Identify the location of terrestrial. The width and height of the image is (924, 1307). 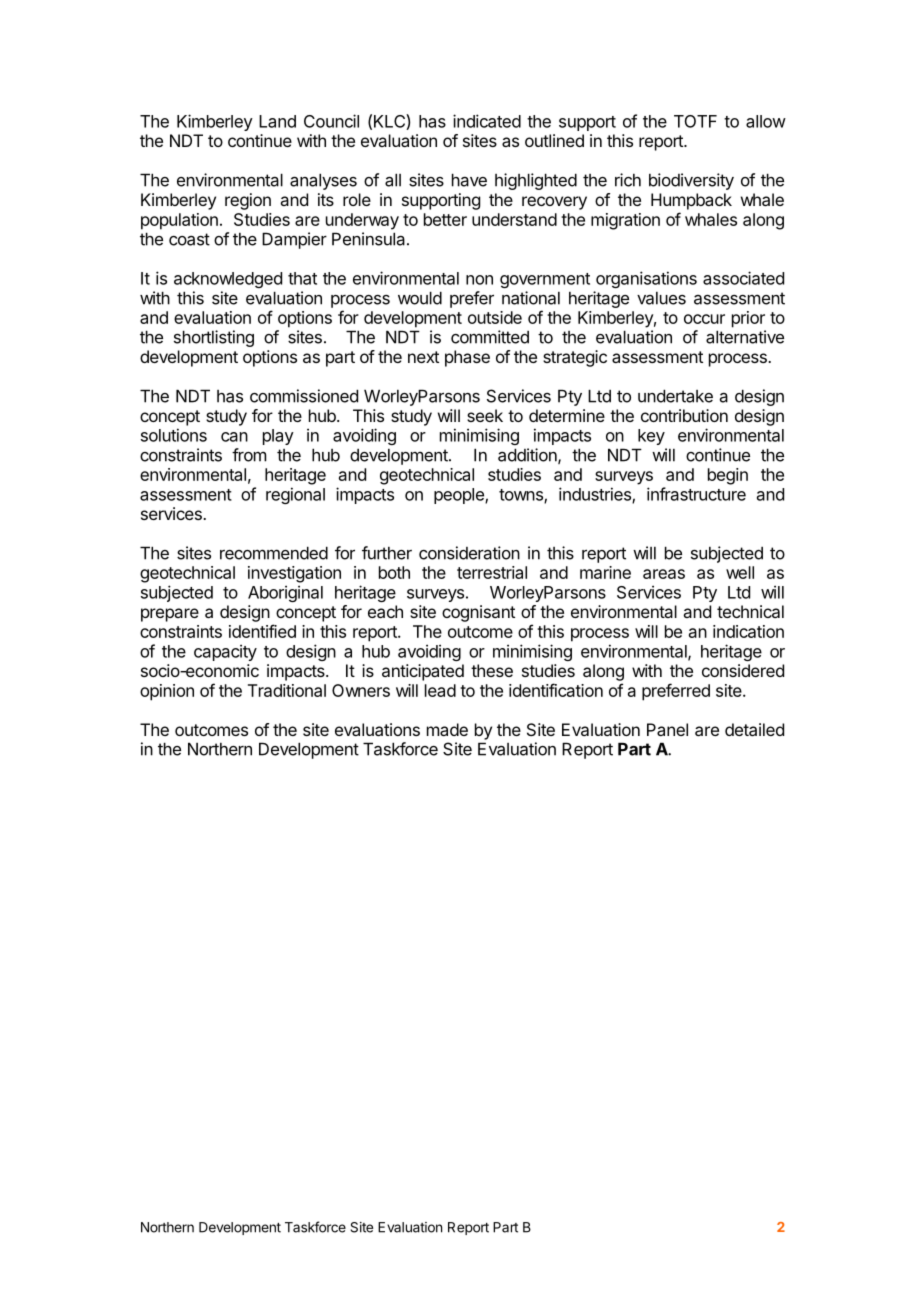
(492, 572).
